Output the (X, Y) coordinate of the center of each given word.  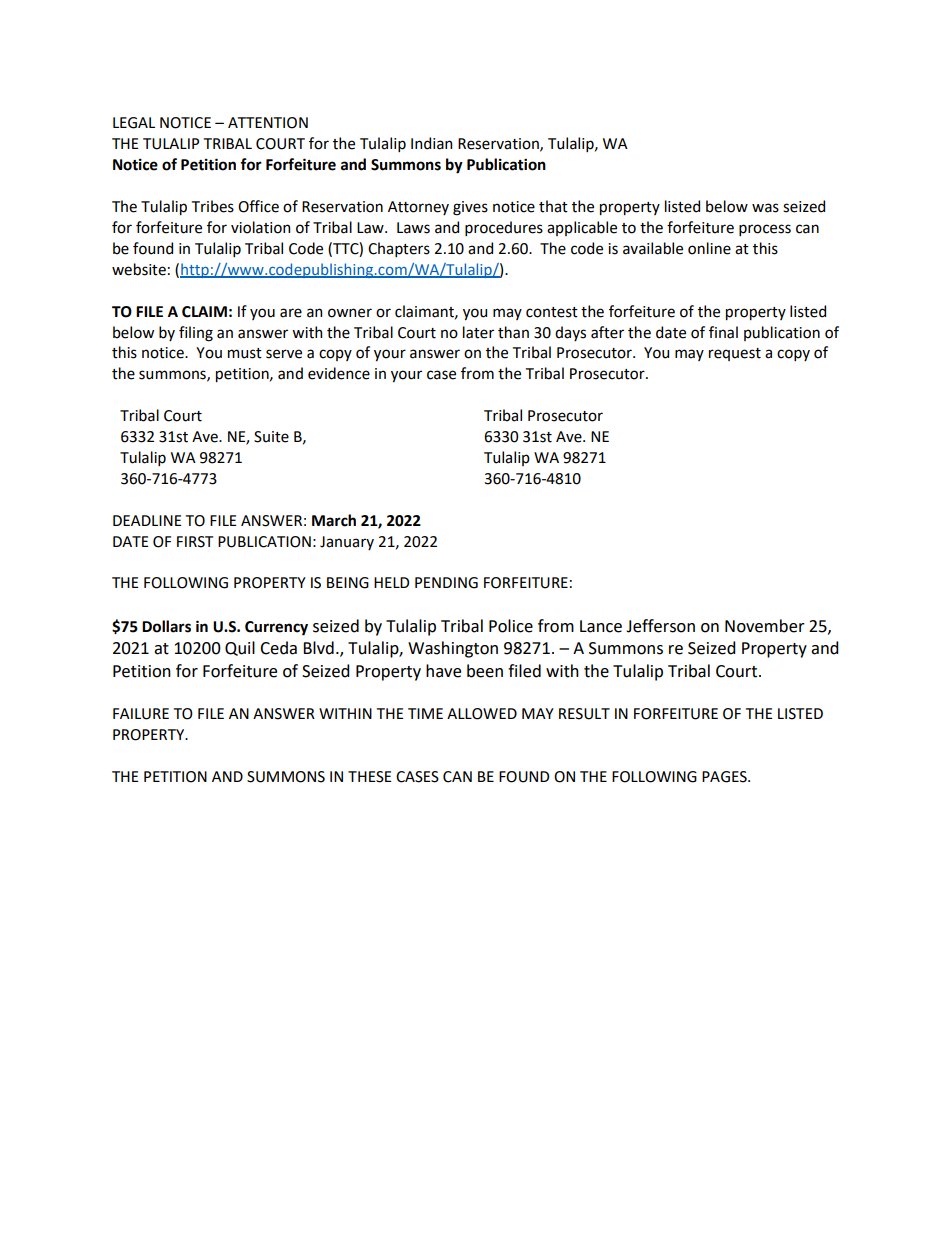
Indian (431, 143)
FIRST (195, 542)
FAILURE (141, 714)
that (553, 206)
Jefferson (660, 626)
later (478, 332)
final (723, 332)
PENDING (446, 583)
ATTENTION (268, 123)
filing (196, 334)
